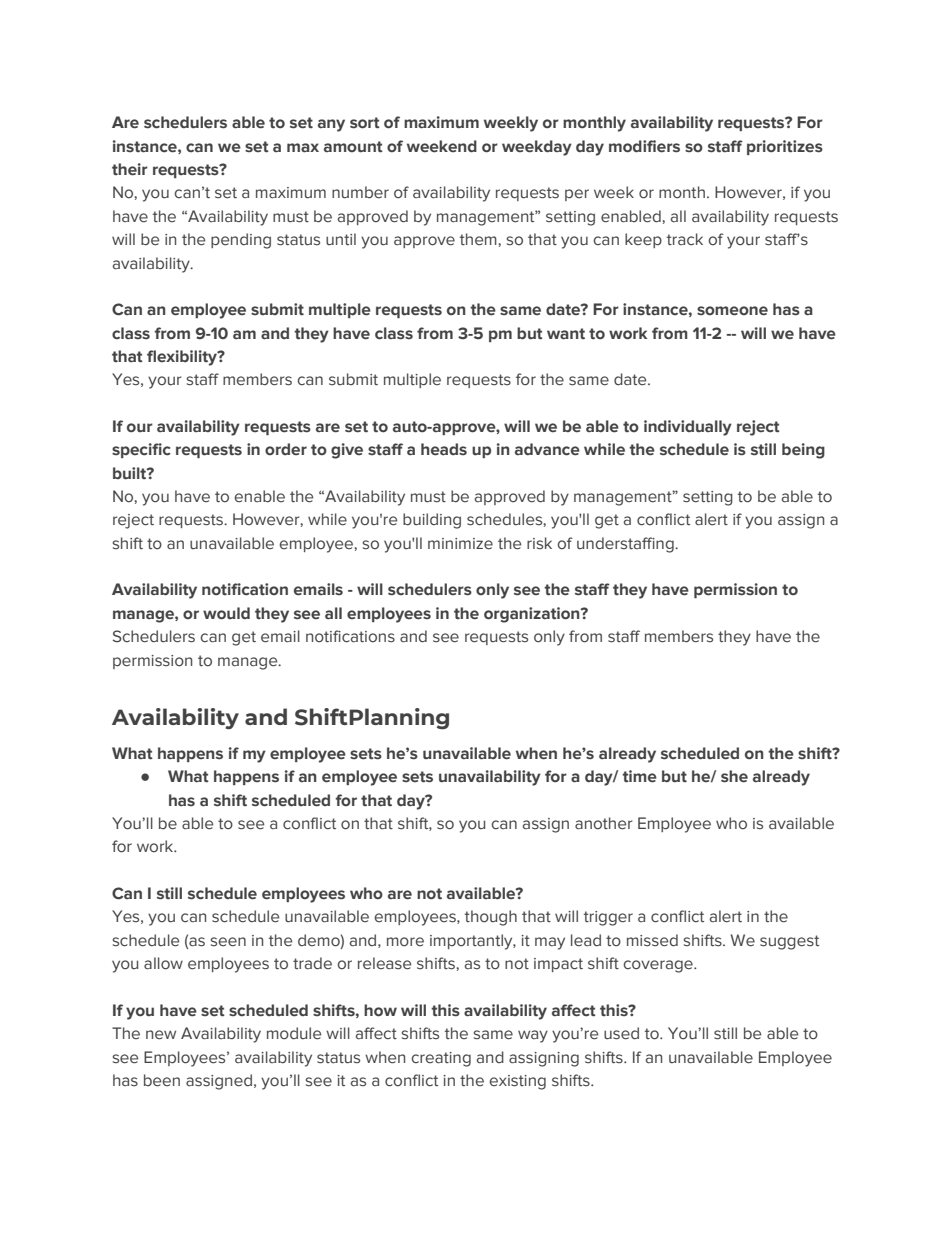 The height and width of the document is (1233, 952). Describe the element at coordinates (734, 776) in the document. I see `she` at that location.
